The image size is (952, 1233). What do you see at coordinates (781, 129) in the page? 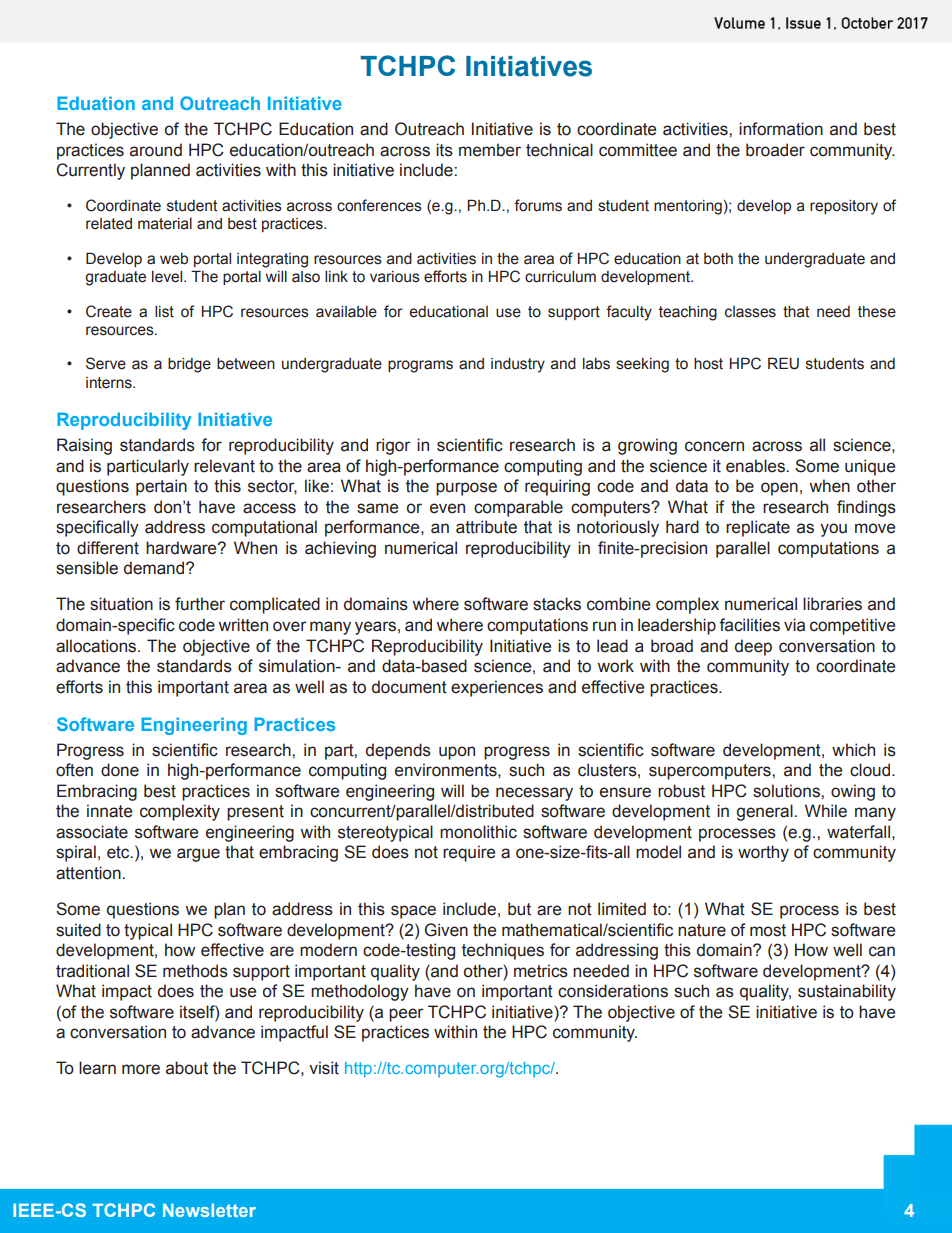
I see `information` at bounding box center [781, 129].
